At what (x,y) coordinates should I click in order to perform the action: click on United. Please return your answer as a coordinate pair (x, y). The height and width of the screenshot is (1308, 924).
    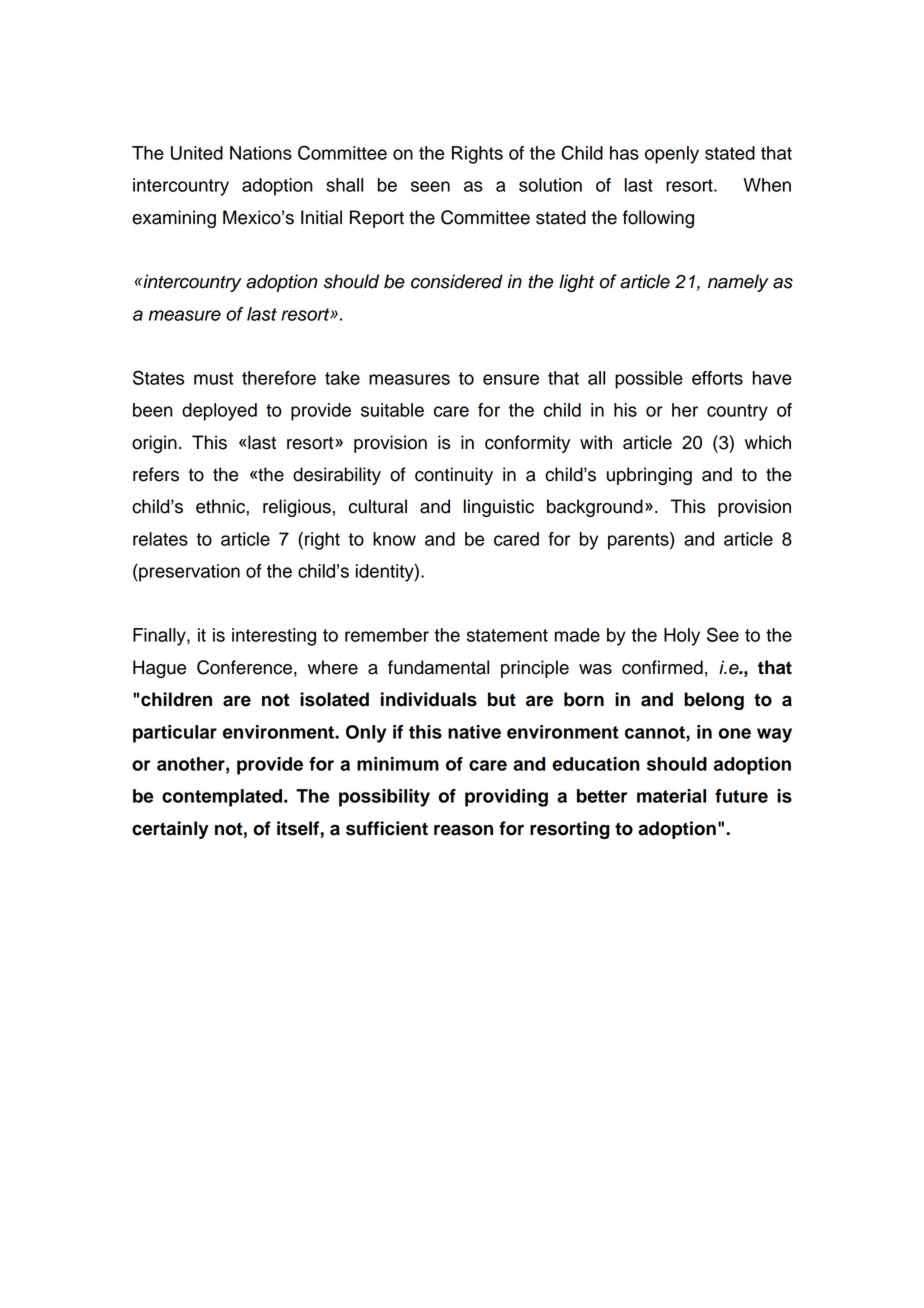
    Looking at the image, I should click on (197, 153).
